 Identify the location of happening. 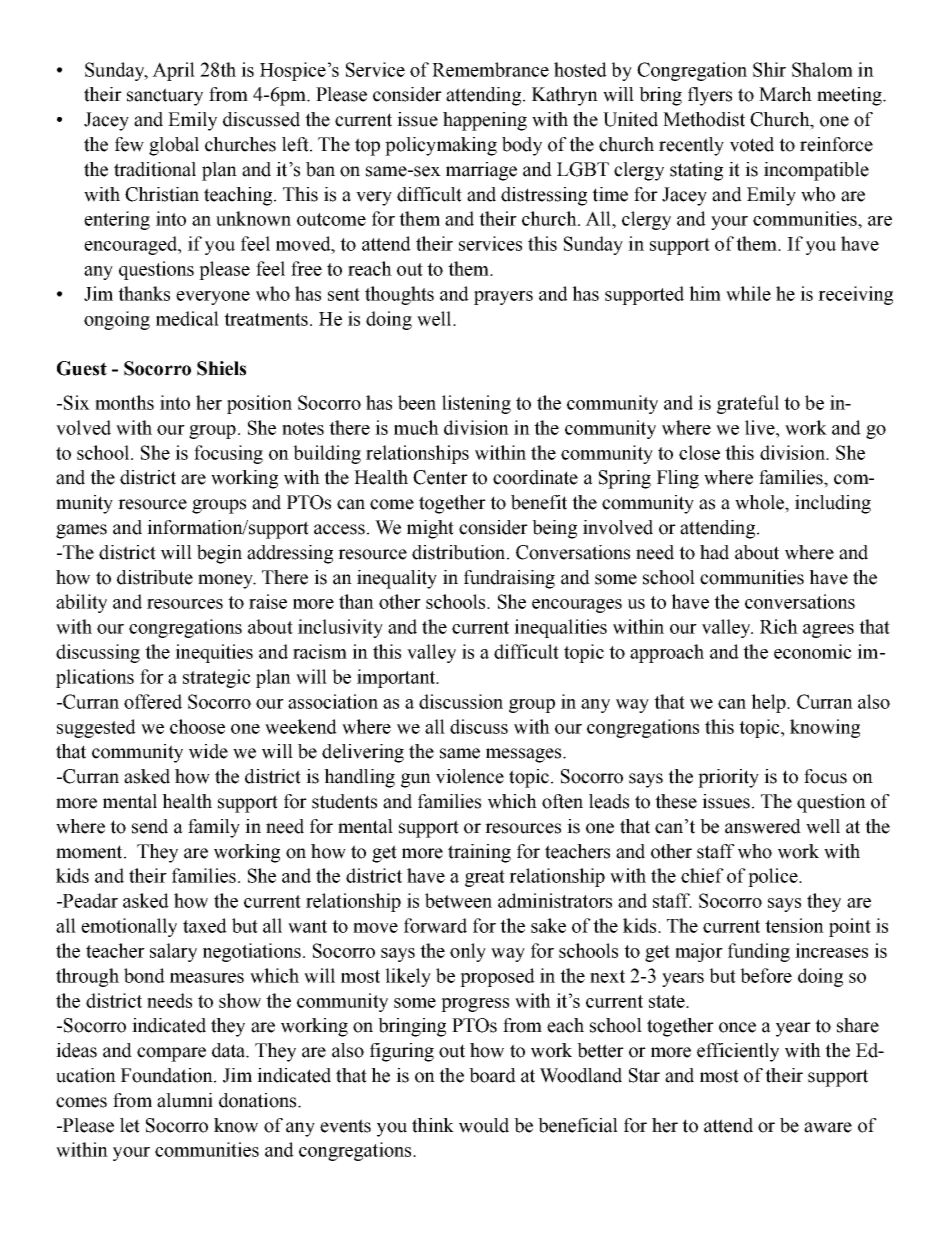
(485, 121).
